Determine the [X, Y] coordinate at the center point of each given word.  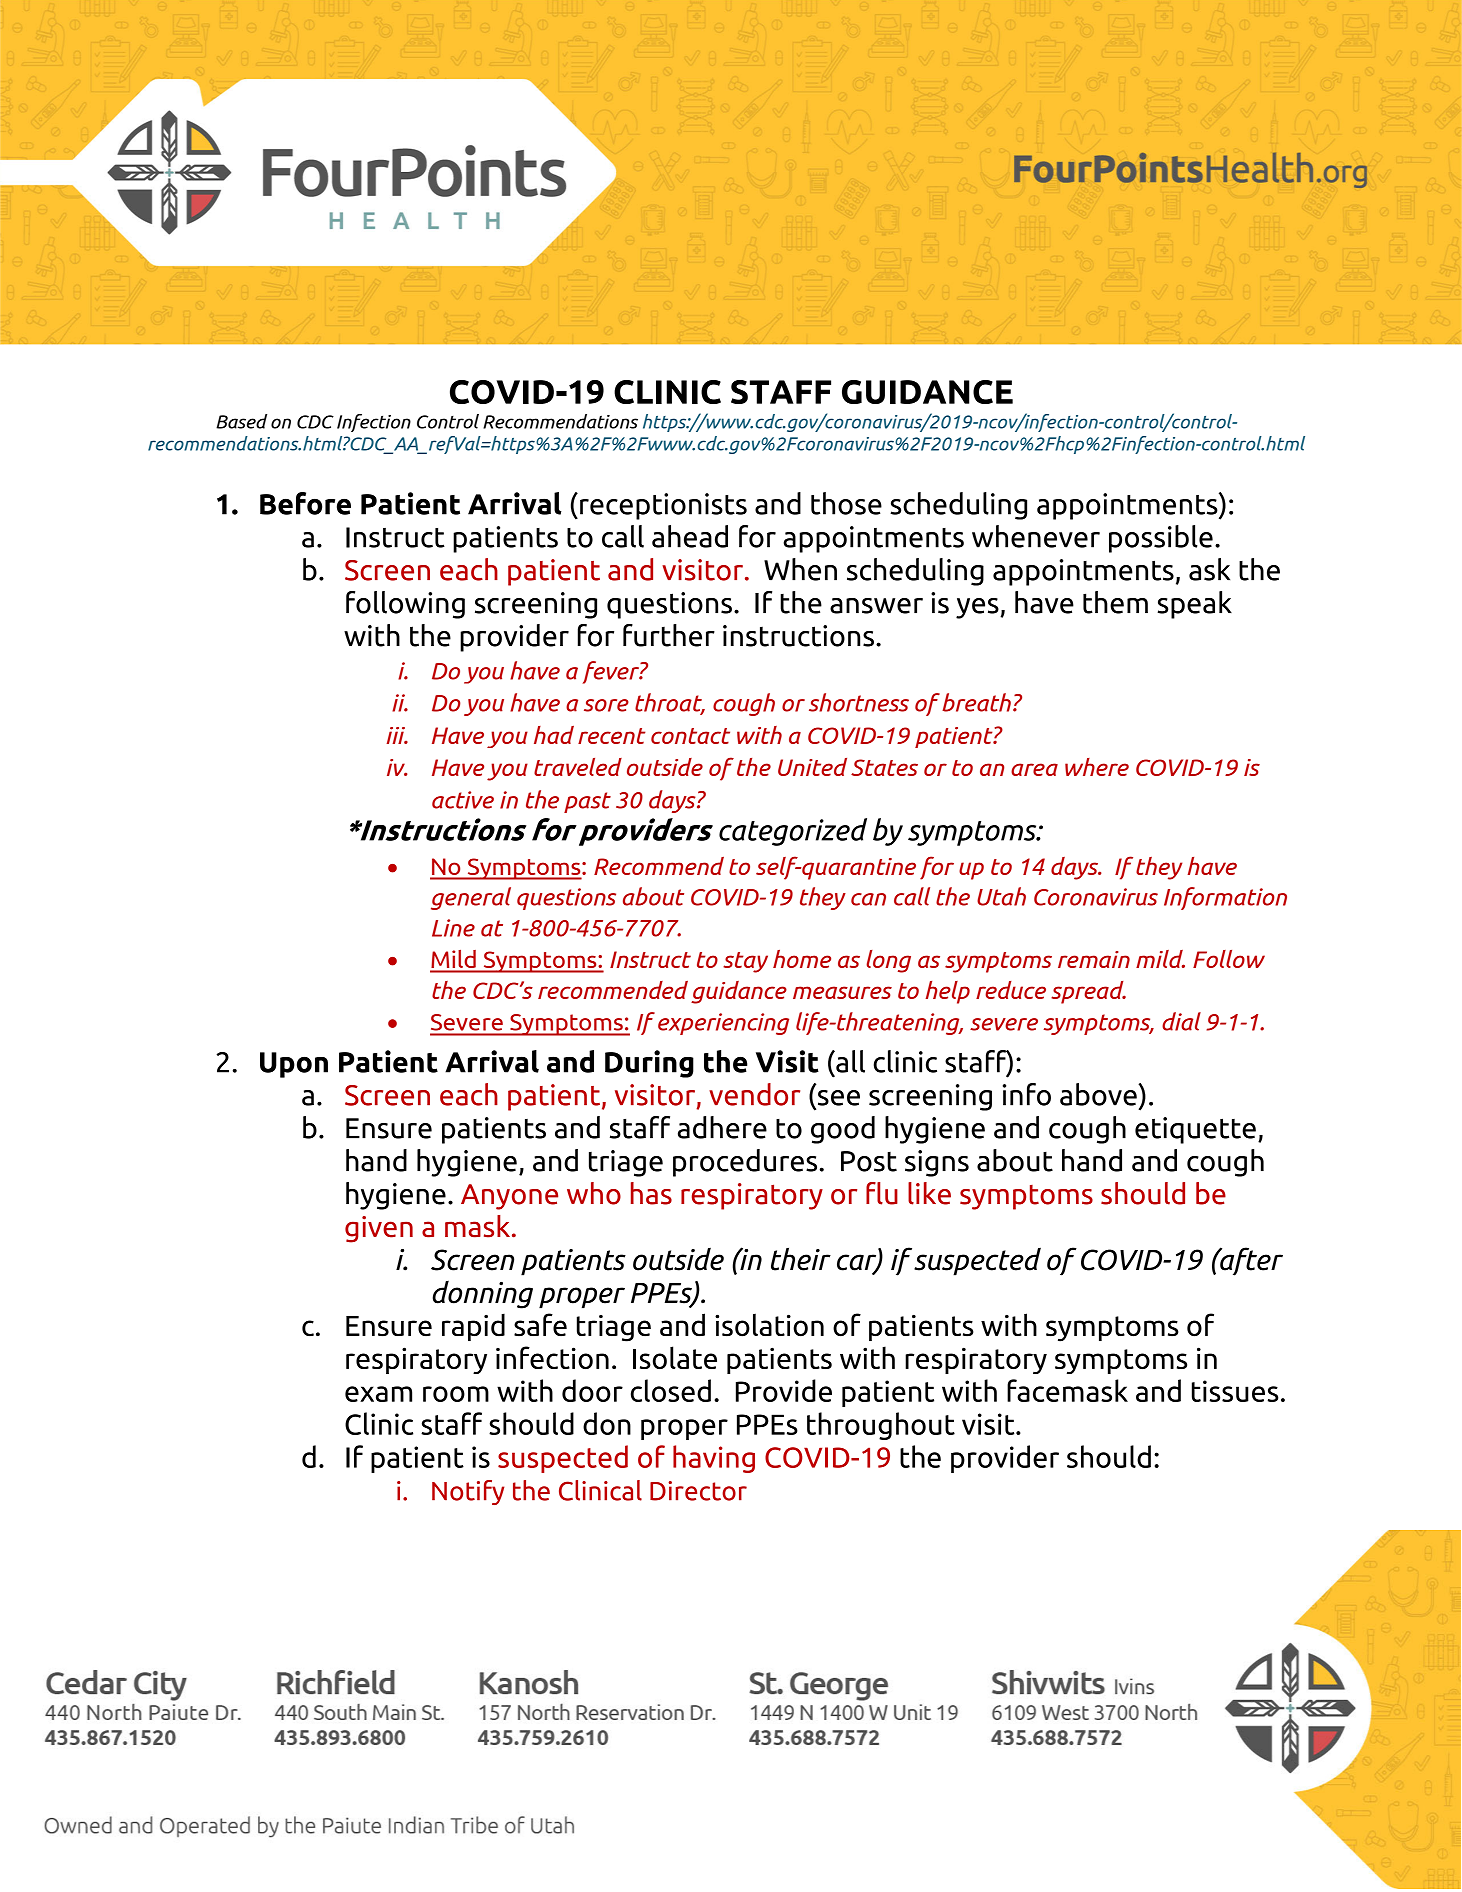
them [1115, 602]
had [554, 735]
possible [1161, 539]
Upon [294, 1065]
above [1099, 1094]
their [801, 1259]
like [929, 1193]
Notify [468, 1492]
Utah [1001, 896]
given [379, 1229]
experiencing [723, 1024]
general [471, 898]
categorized [793, 832]
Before [305, 503]
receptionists [663, 506]
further [669, 635]
